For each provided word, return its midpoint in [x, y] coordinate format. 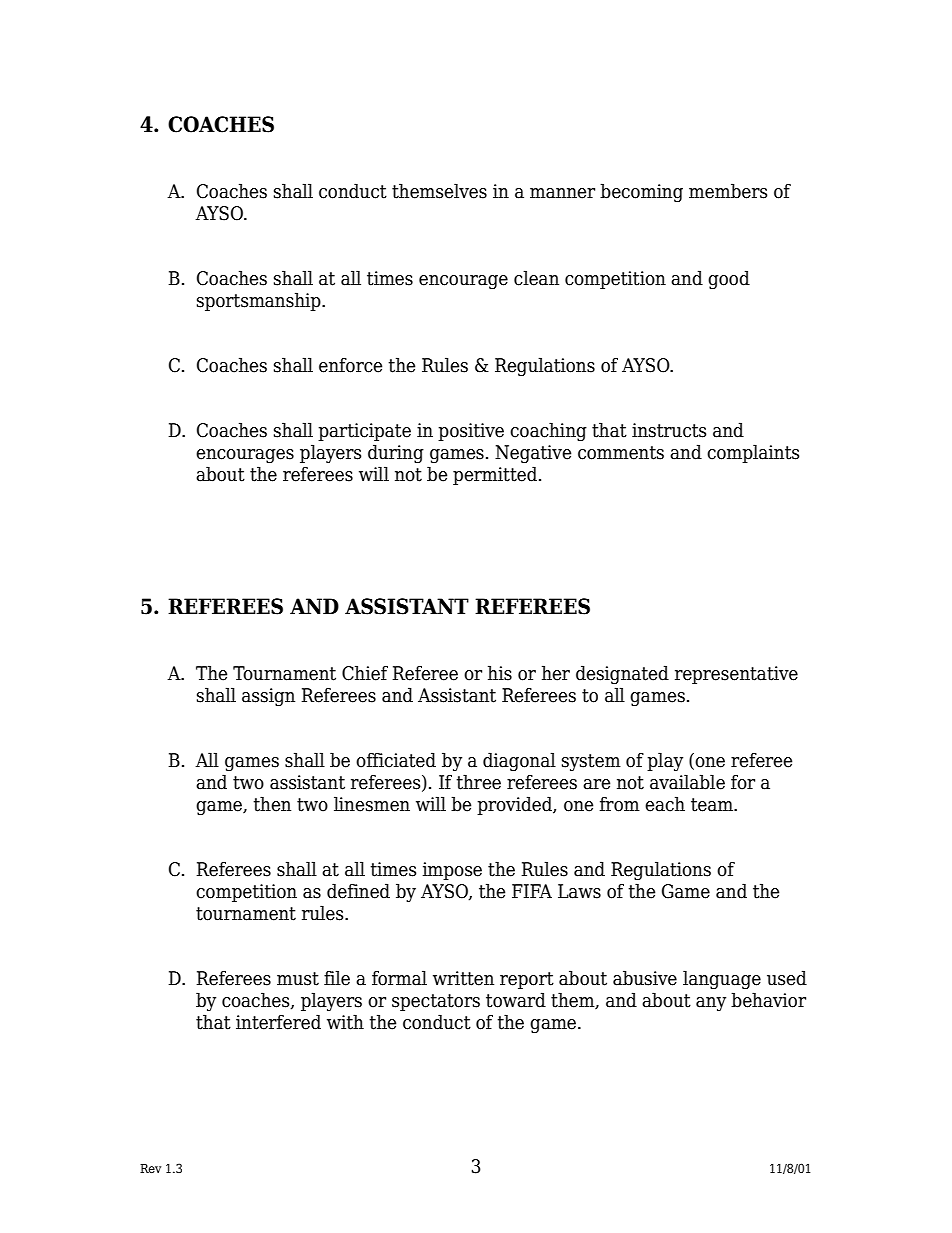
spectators [436, 1002]
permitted [495, 475]
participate [364, 432]
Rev [150, 1168]
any [711, 1004]
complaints [753, 453]
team [713, 805]
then [272, 804]
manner [562, 193]
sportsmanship [260, 301]
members [728, 191]
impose [452, 871]
